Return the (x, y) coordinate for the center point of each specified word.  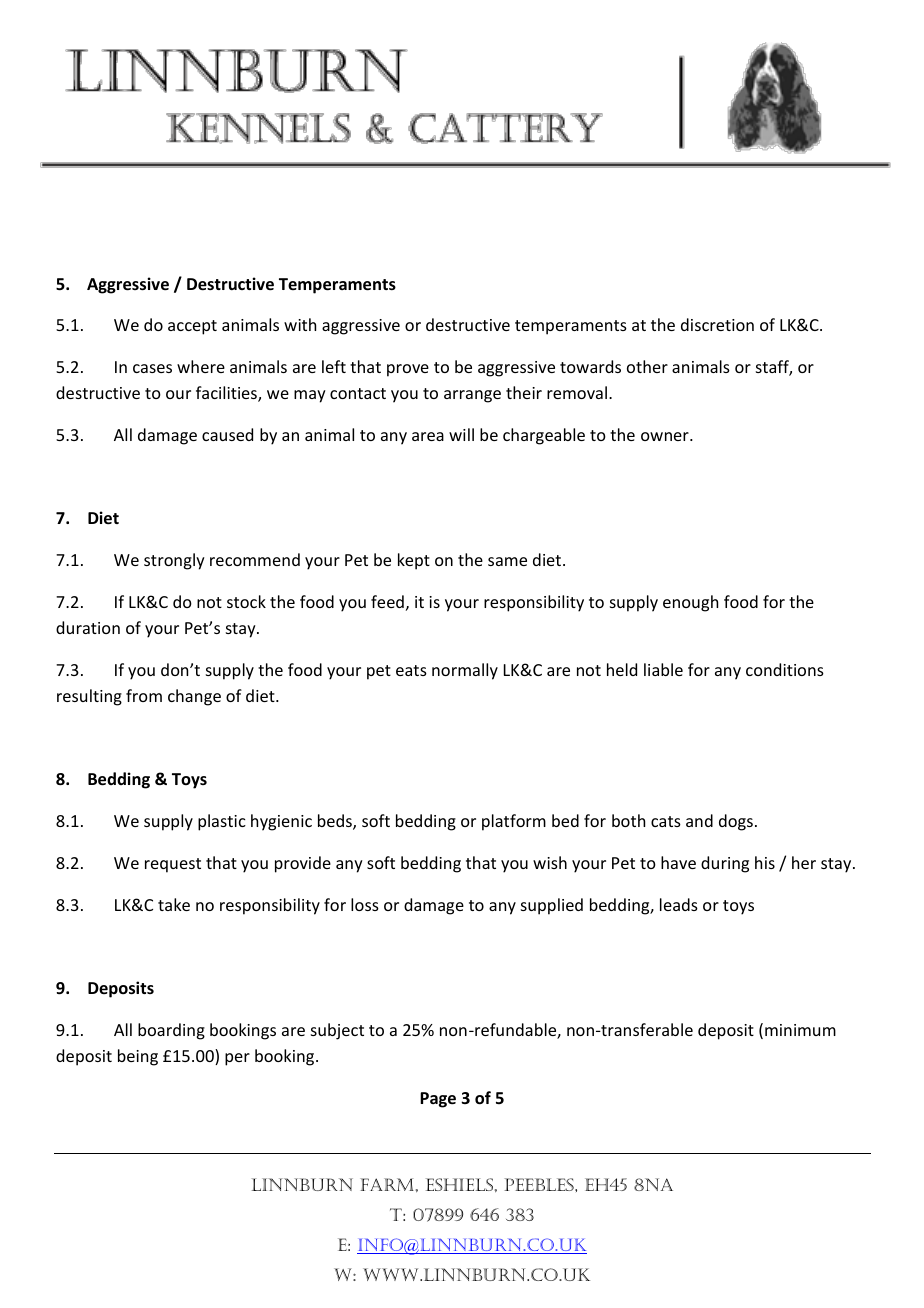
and (699, 820)
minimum (800, 1030)
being (138, 1057)
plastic (222, 822)
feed (387, 601)
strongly (174, 561)
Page (438, 1100)
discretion (717, 324)
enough (690, 603)
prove (408, 370)
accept (192, 327)
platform (514, 822)
